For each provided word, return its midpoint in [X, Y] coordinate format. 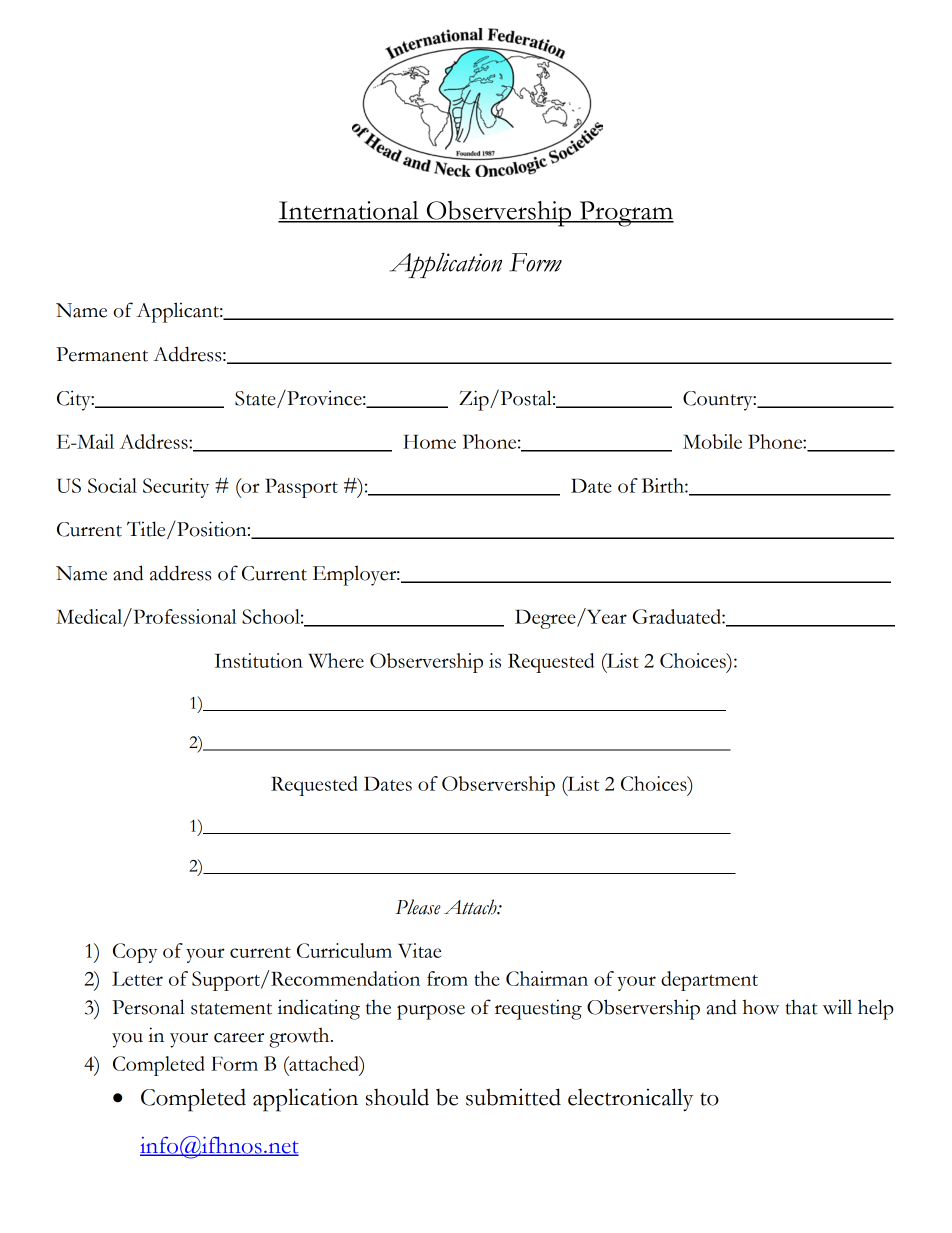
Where [336, 660]
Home [429, 442]
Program [625, 214]
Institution [259, 660]
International [349, 211]
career [239, 1038]
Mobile [712, 441]
